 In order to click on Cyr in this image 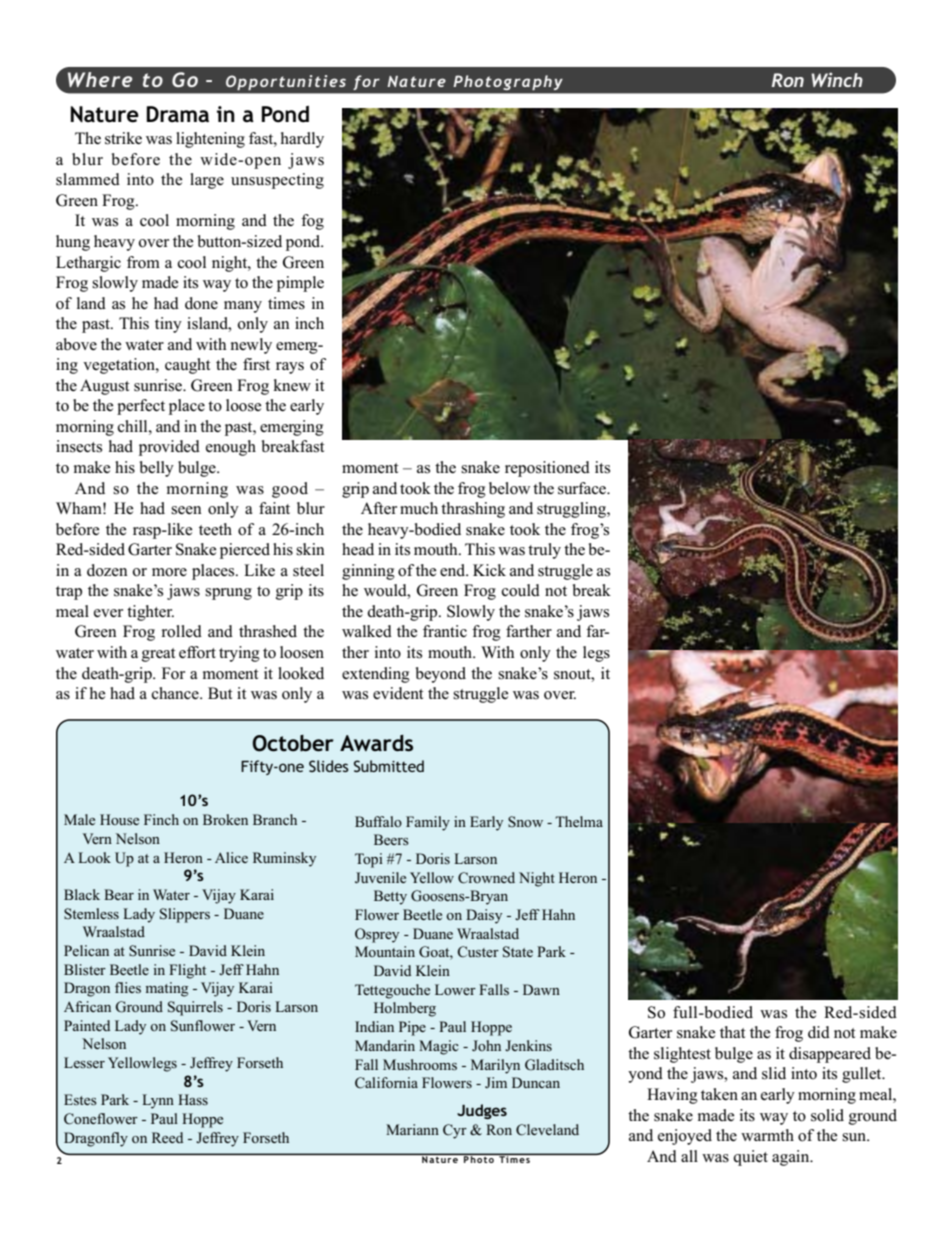, I will do `click(455, 1131)`.
